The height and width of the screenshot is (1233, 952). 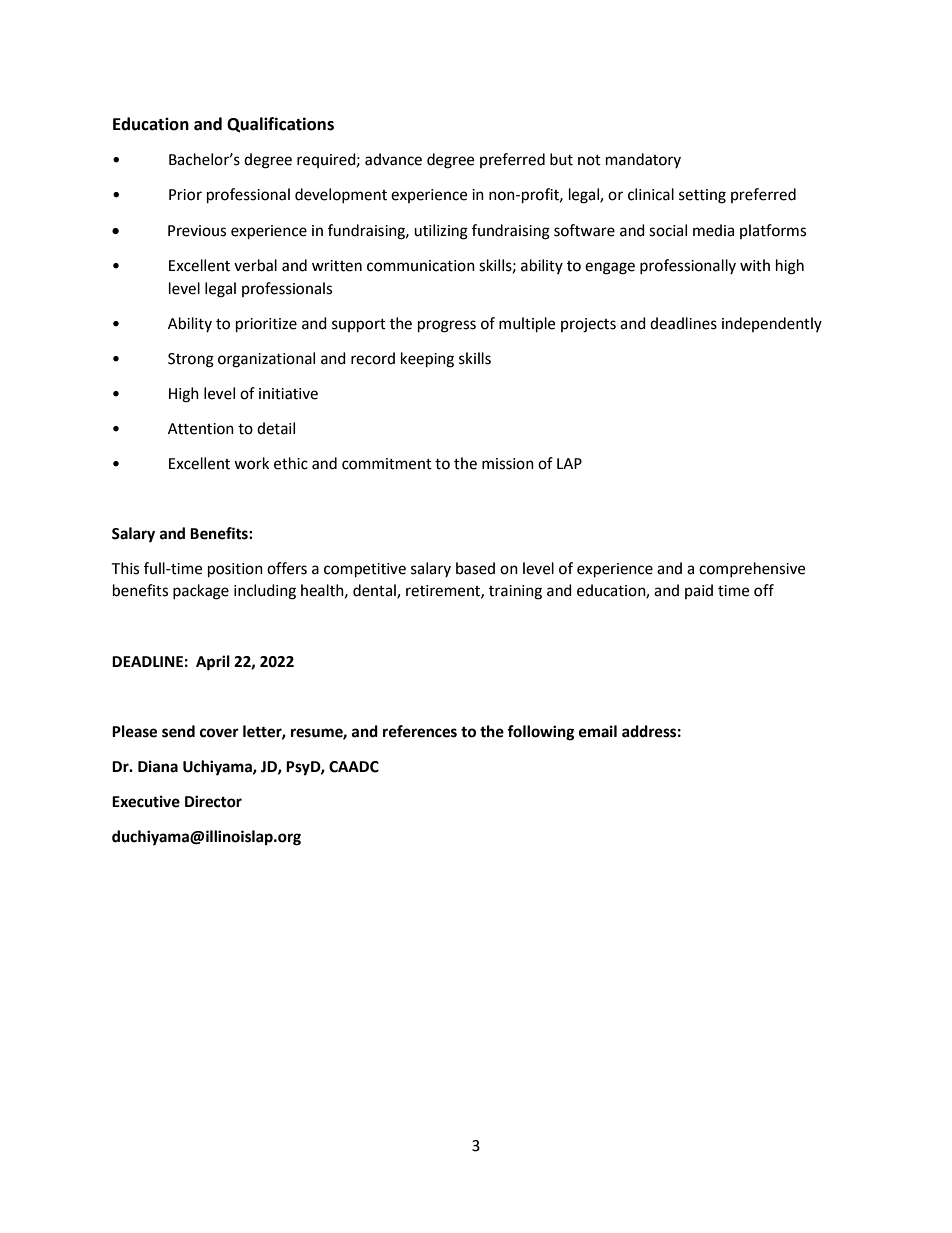 What do you see at coordinates (427, 360) in the screenshot?
I see `keeping` at bounding box center [427, 360].
